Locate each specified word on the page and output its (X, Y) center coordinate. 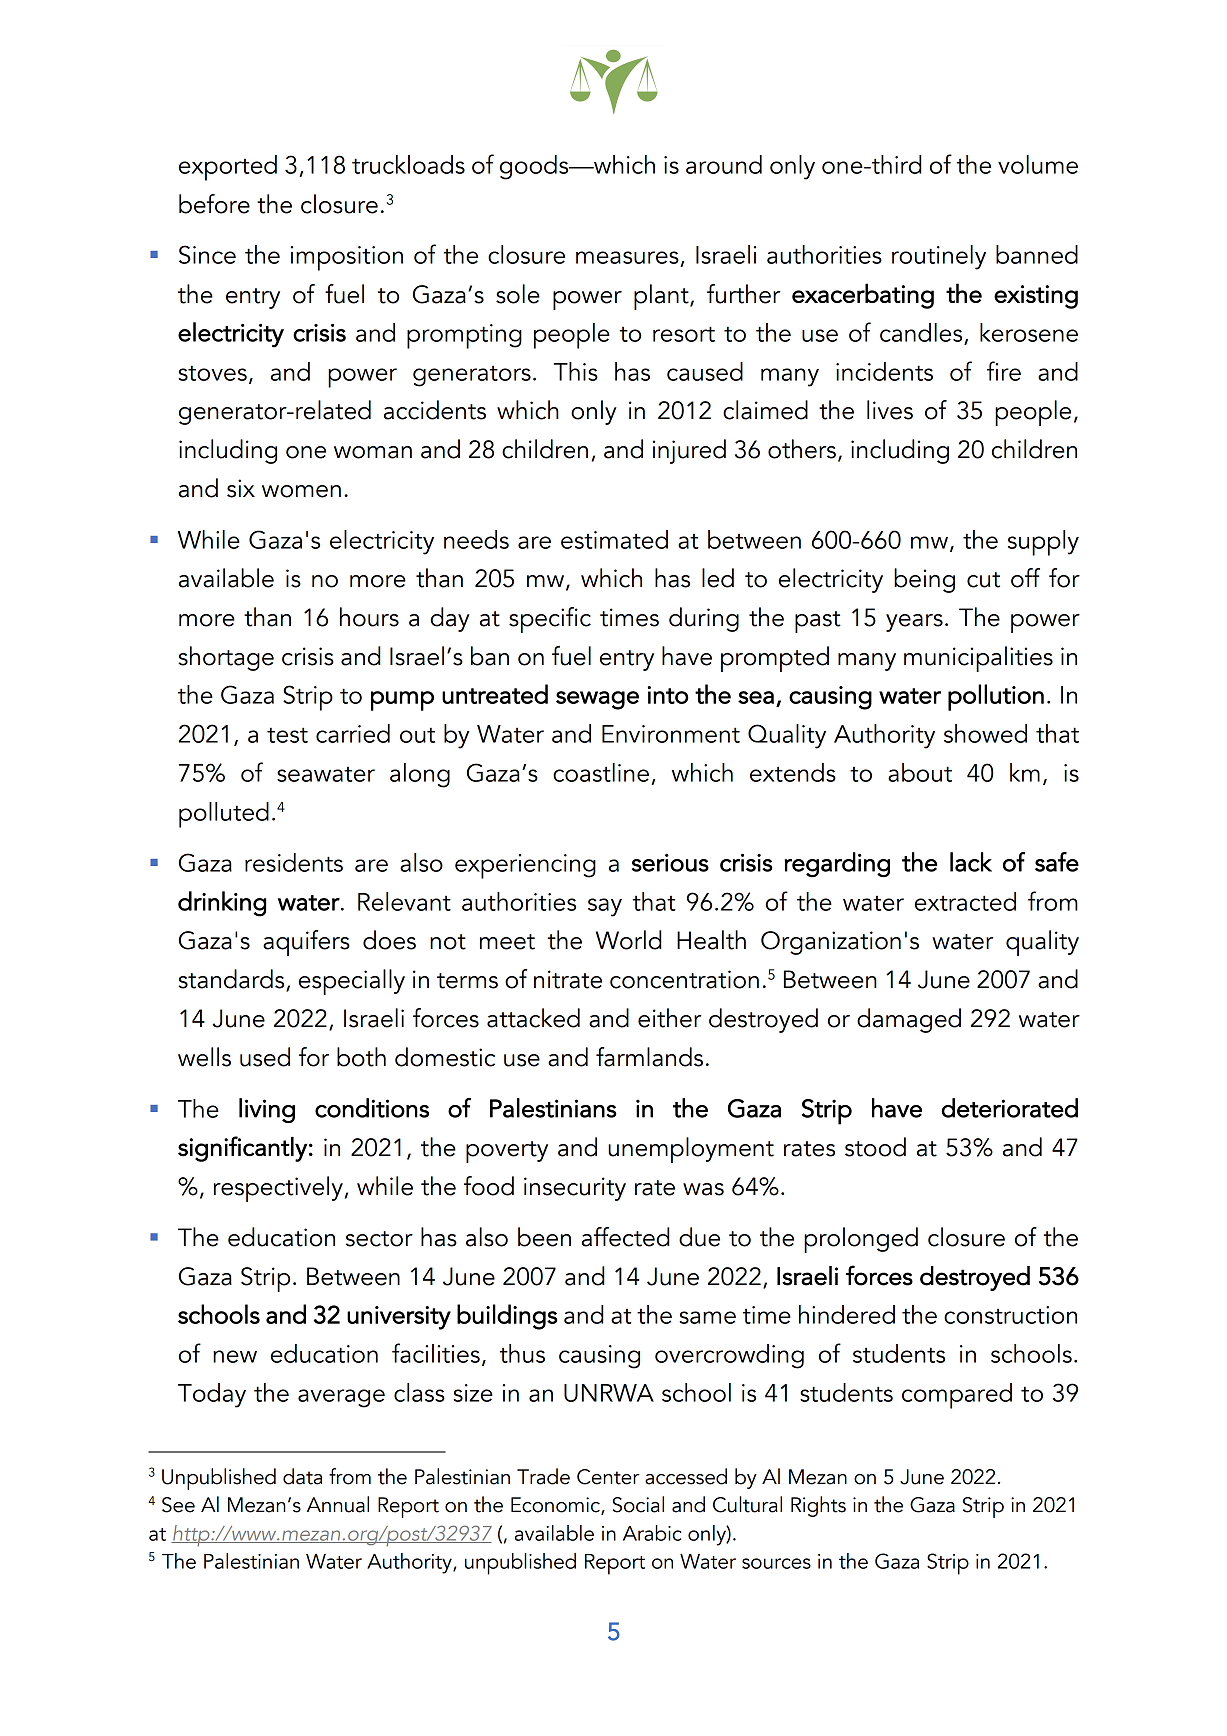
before (214, 204)
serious (670, 863)
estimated (614, 539)
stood (875, 1147)
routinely (939, 257)
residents (294, 862)
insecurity (575, 1189)
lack (971, 862)
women (301, 491)
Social (638, 1504)
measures (627, 257)
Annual (338, 1504)
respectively (278, 1189)
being (924, 580)
